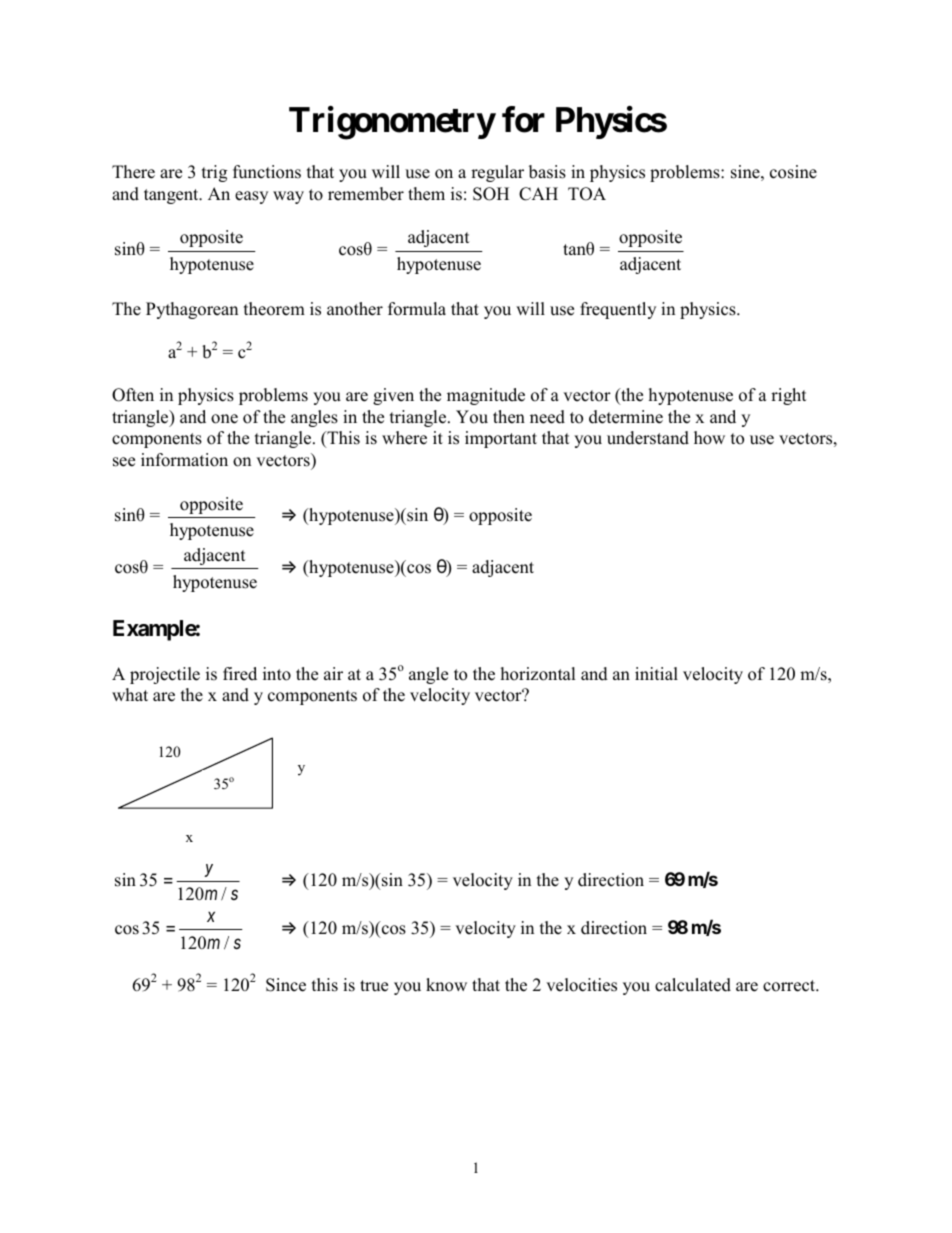  What do you see at coordinates (693, 985) in the page?
I see `calculated` at bounding box center [693, 985].
